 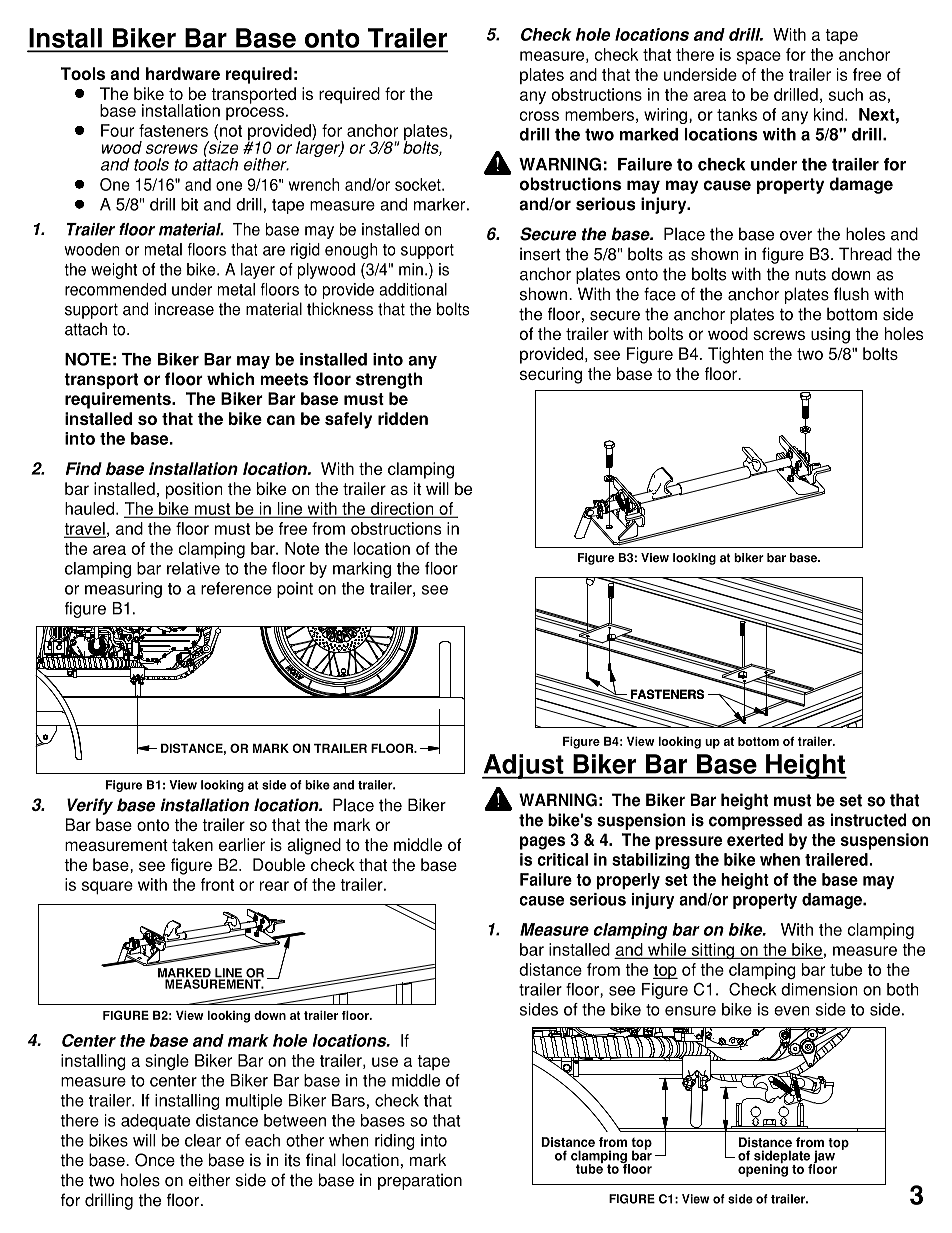 What do you see at coordinates (562, 859) in the page?
I see `critical` at bounding box center [562, 859].
